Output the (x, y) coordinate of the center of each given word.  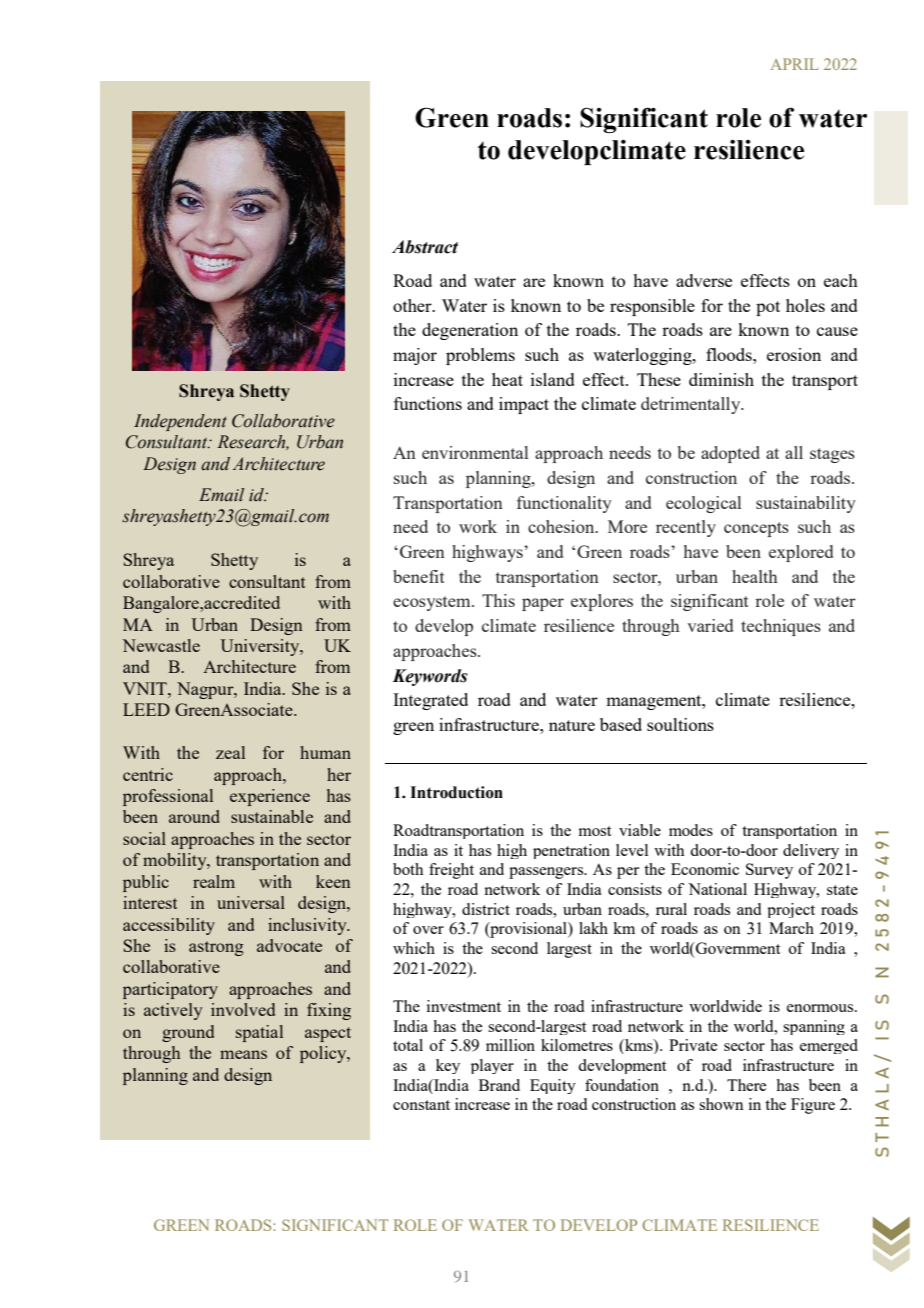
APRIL (794, 64)
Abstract (425, 247)
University (261, 647)
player (492, 1066)
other (413, 305)
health (755, 576)
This (498, 600)
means (243, 1054)
